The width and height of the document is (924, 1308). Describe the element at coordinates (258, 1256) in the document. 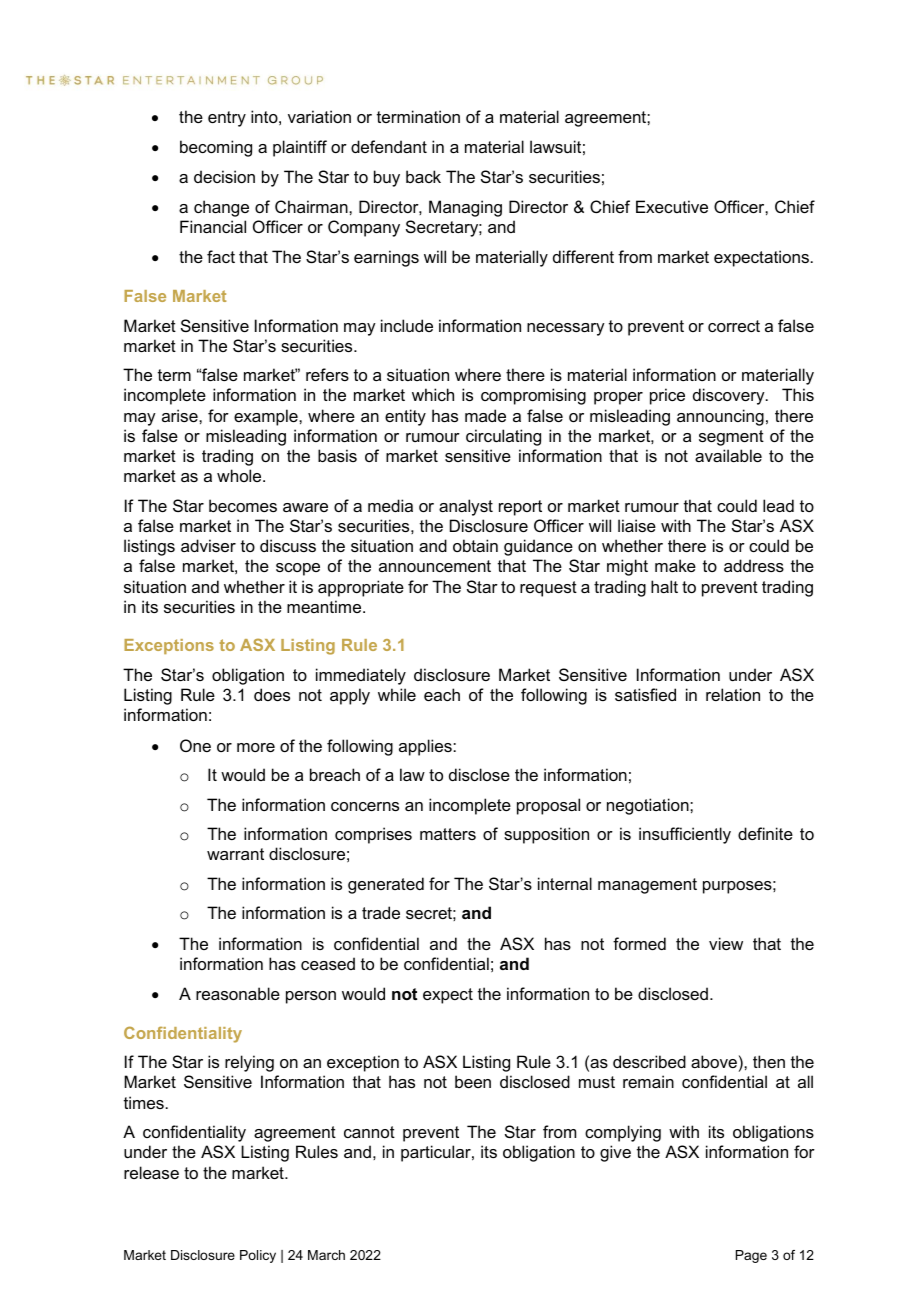

I see `Policy` at that location.
